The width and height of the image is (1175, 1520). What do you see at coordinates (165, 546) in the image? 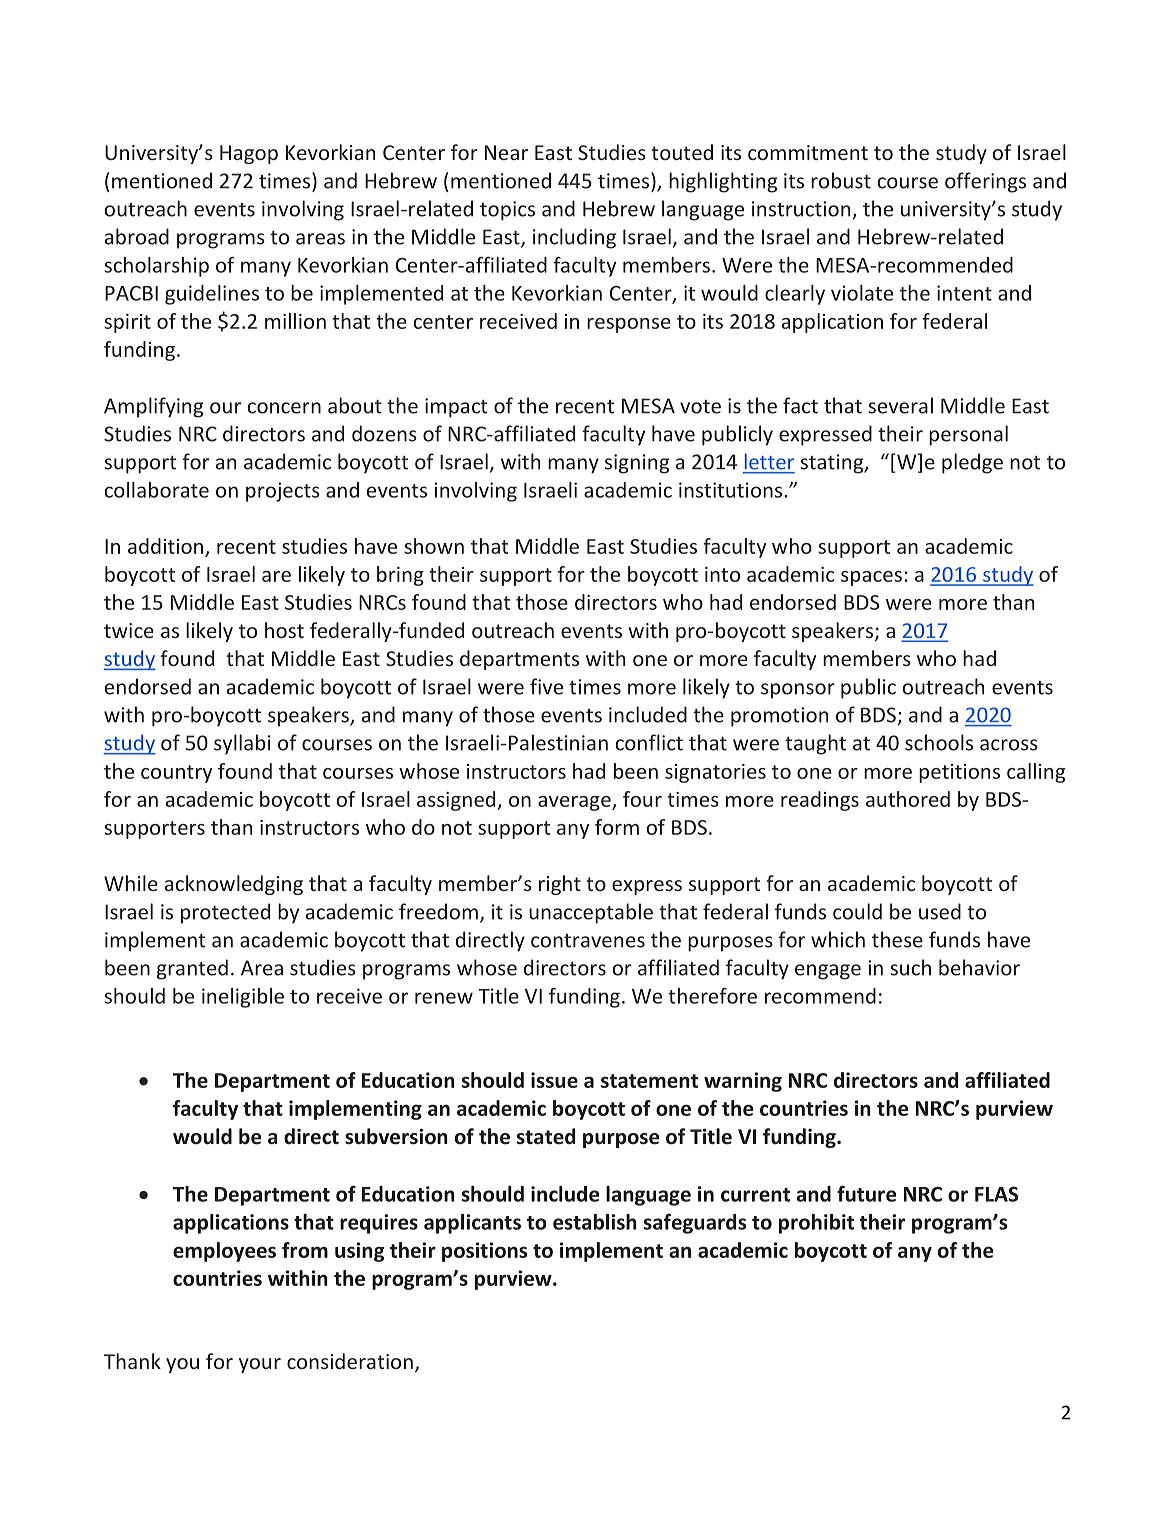
I see `addition` at bounding box center [165, 546].
